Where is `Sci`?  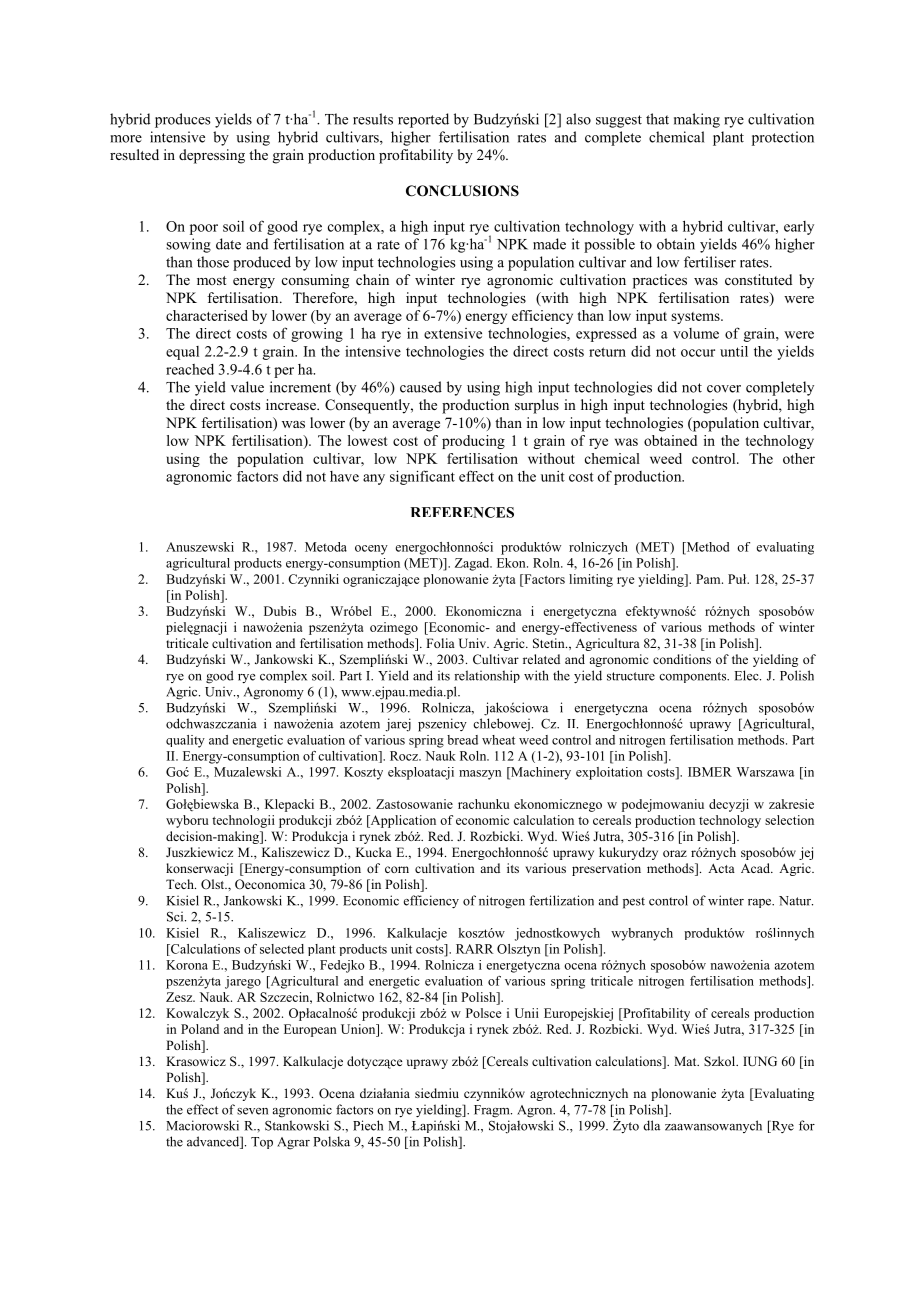
Sci is located at coordinates (176, 916).
